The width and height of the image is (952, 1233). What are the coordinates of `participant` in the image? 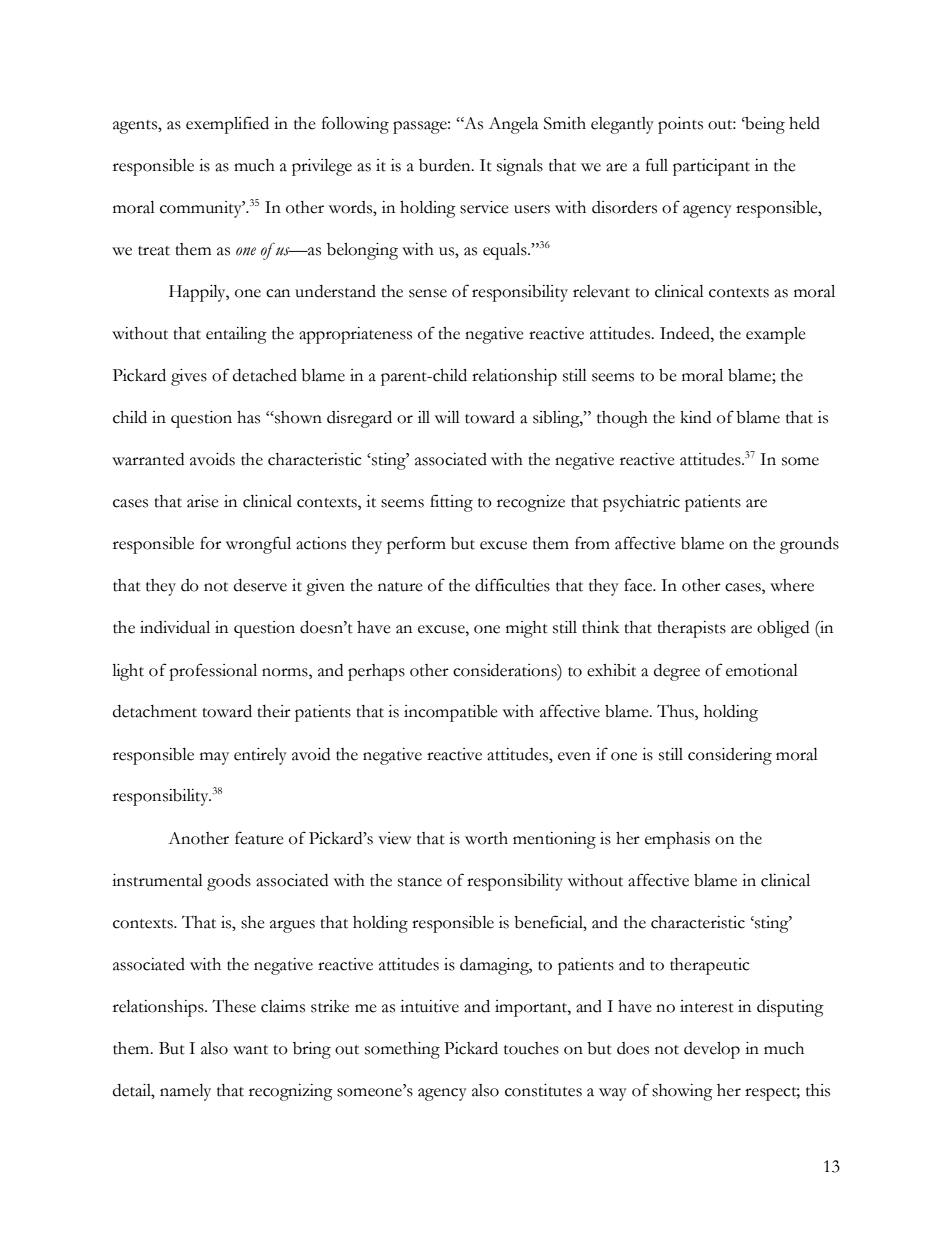 It's located at (711, 167).
